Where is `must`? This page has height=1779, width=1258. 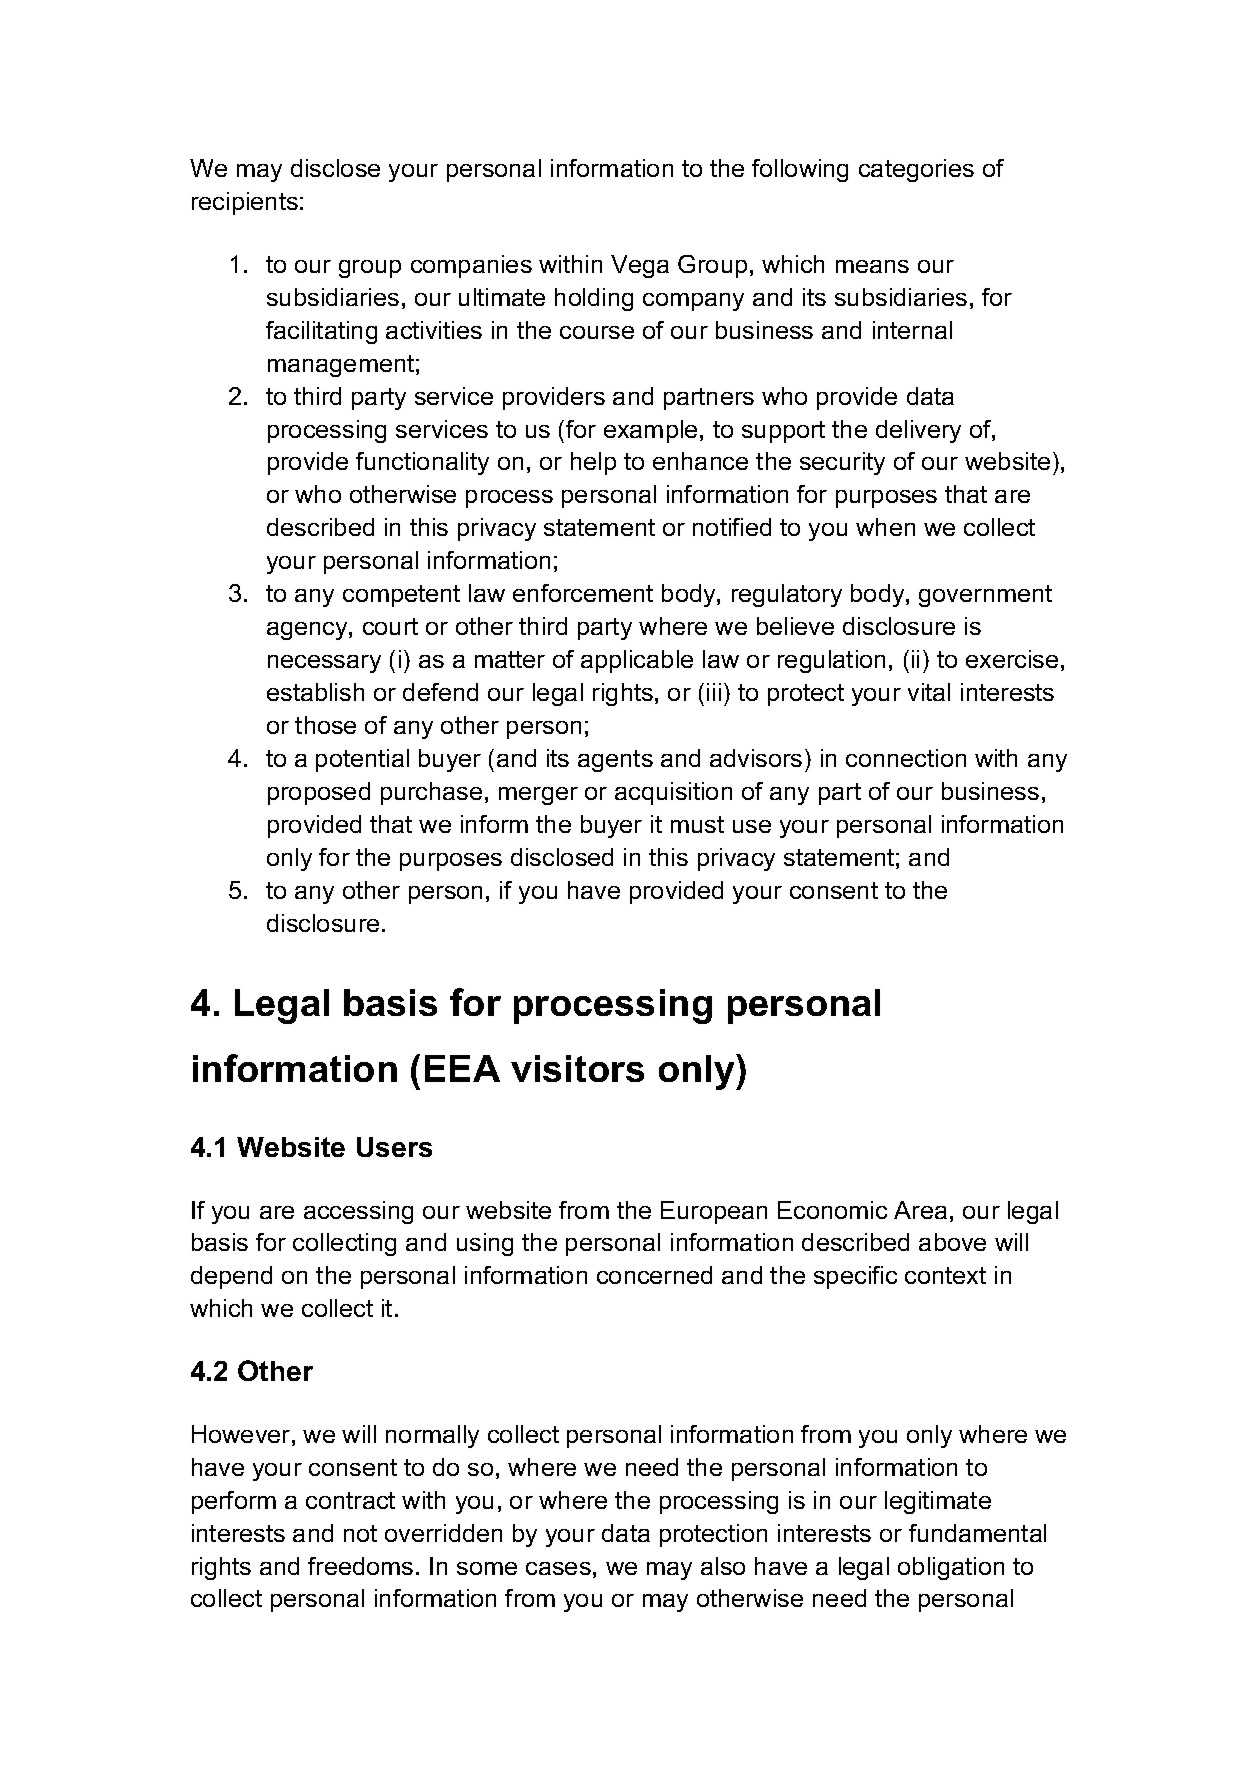 must is located at coordinates (697, 824).
